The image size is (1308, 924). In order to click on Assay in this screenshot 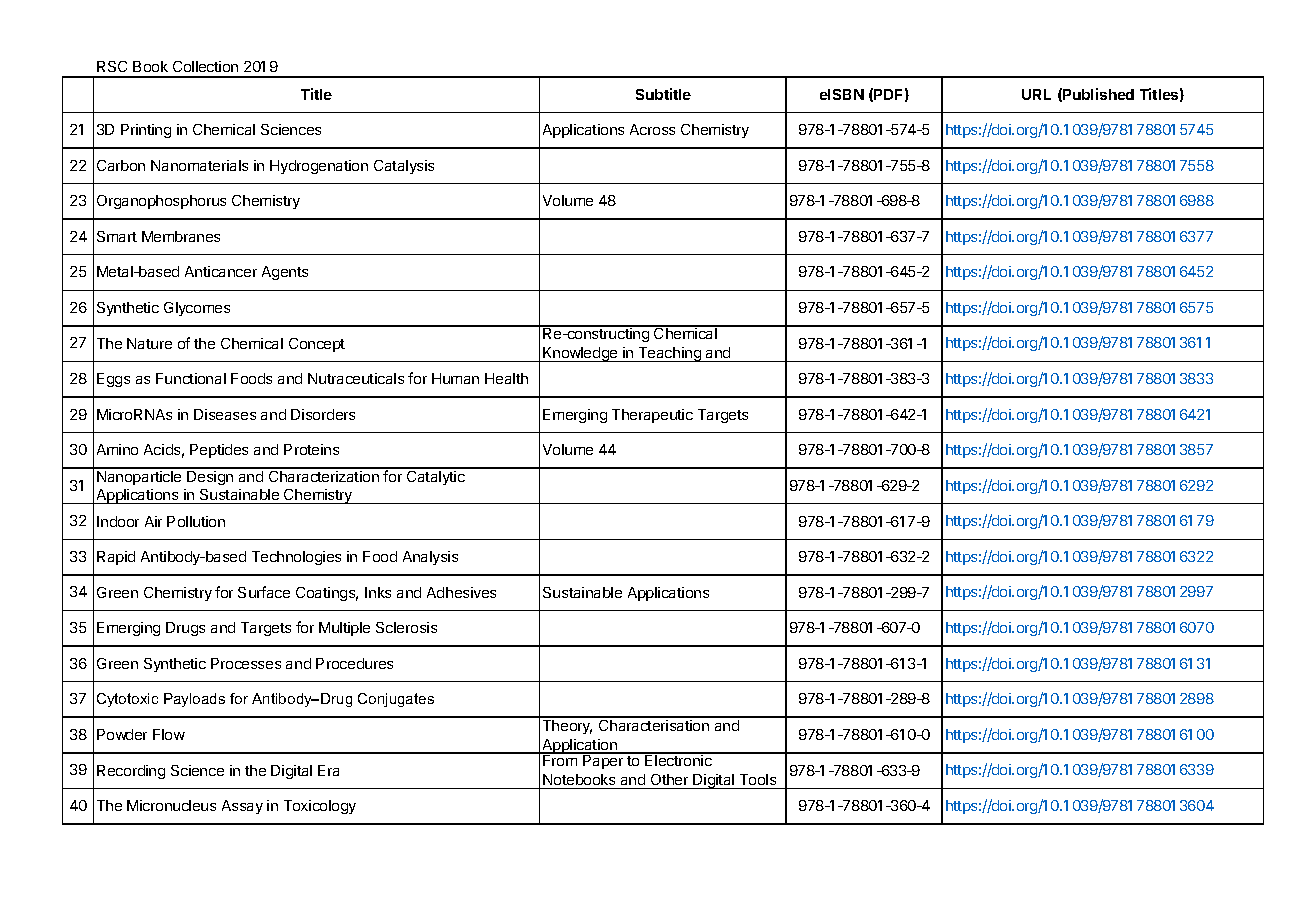, I will do `click(242, 807)`.
